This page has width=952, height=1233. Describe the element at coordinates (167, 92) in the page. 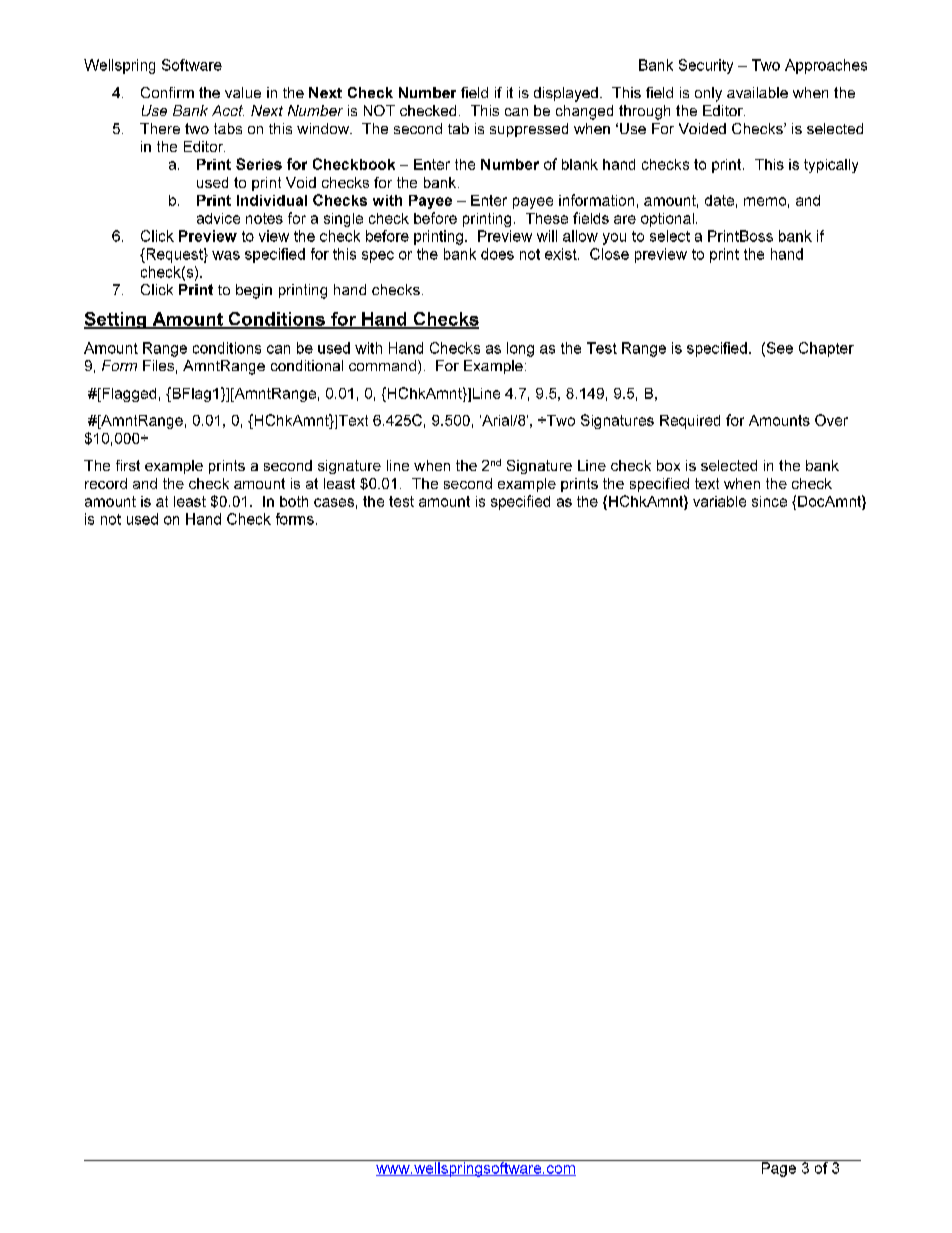

I see `Confirm` at that location.
